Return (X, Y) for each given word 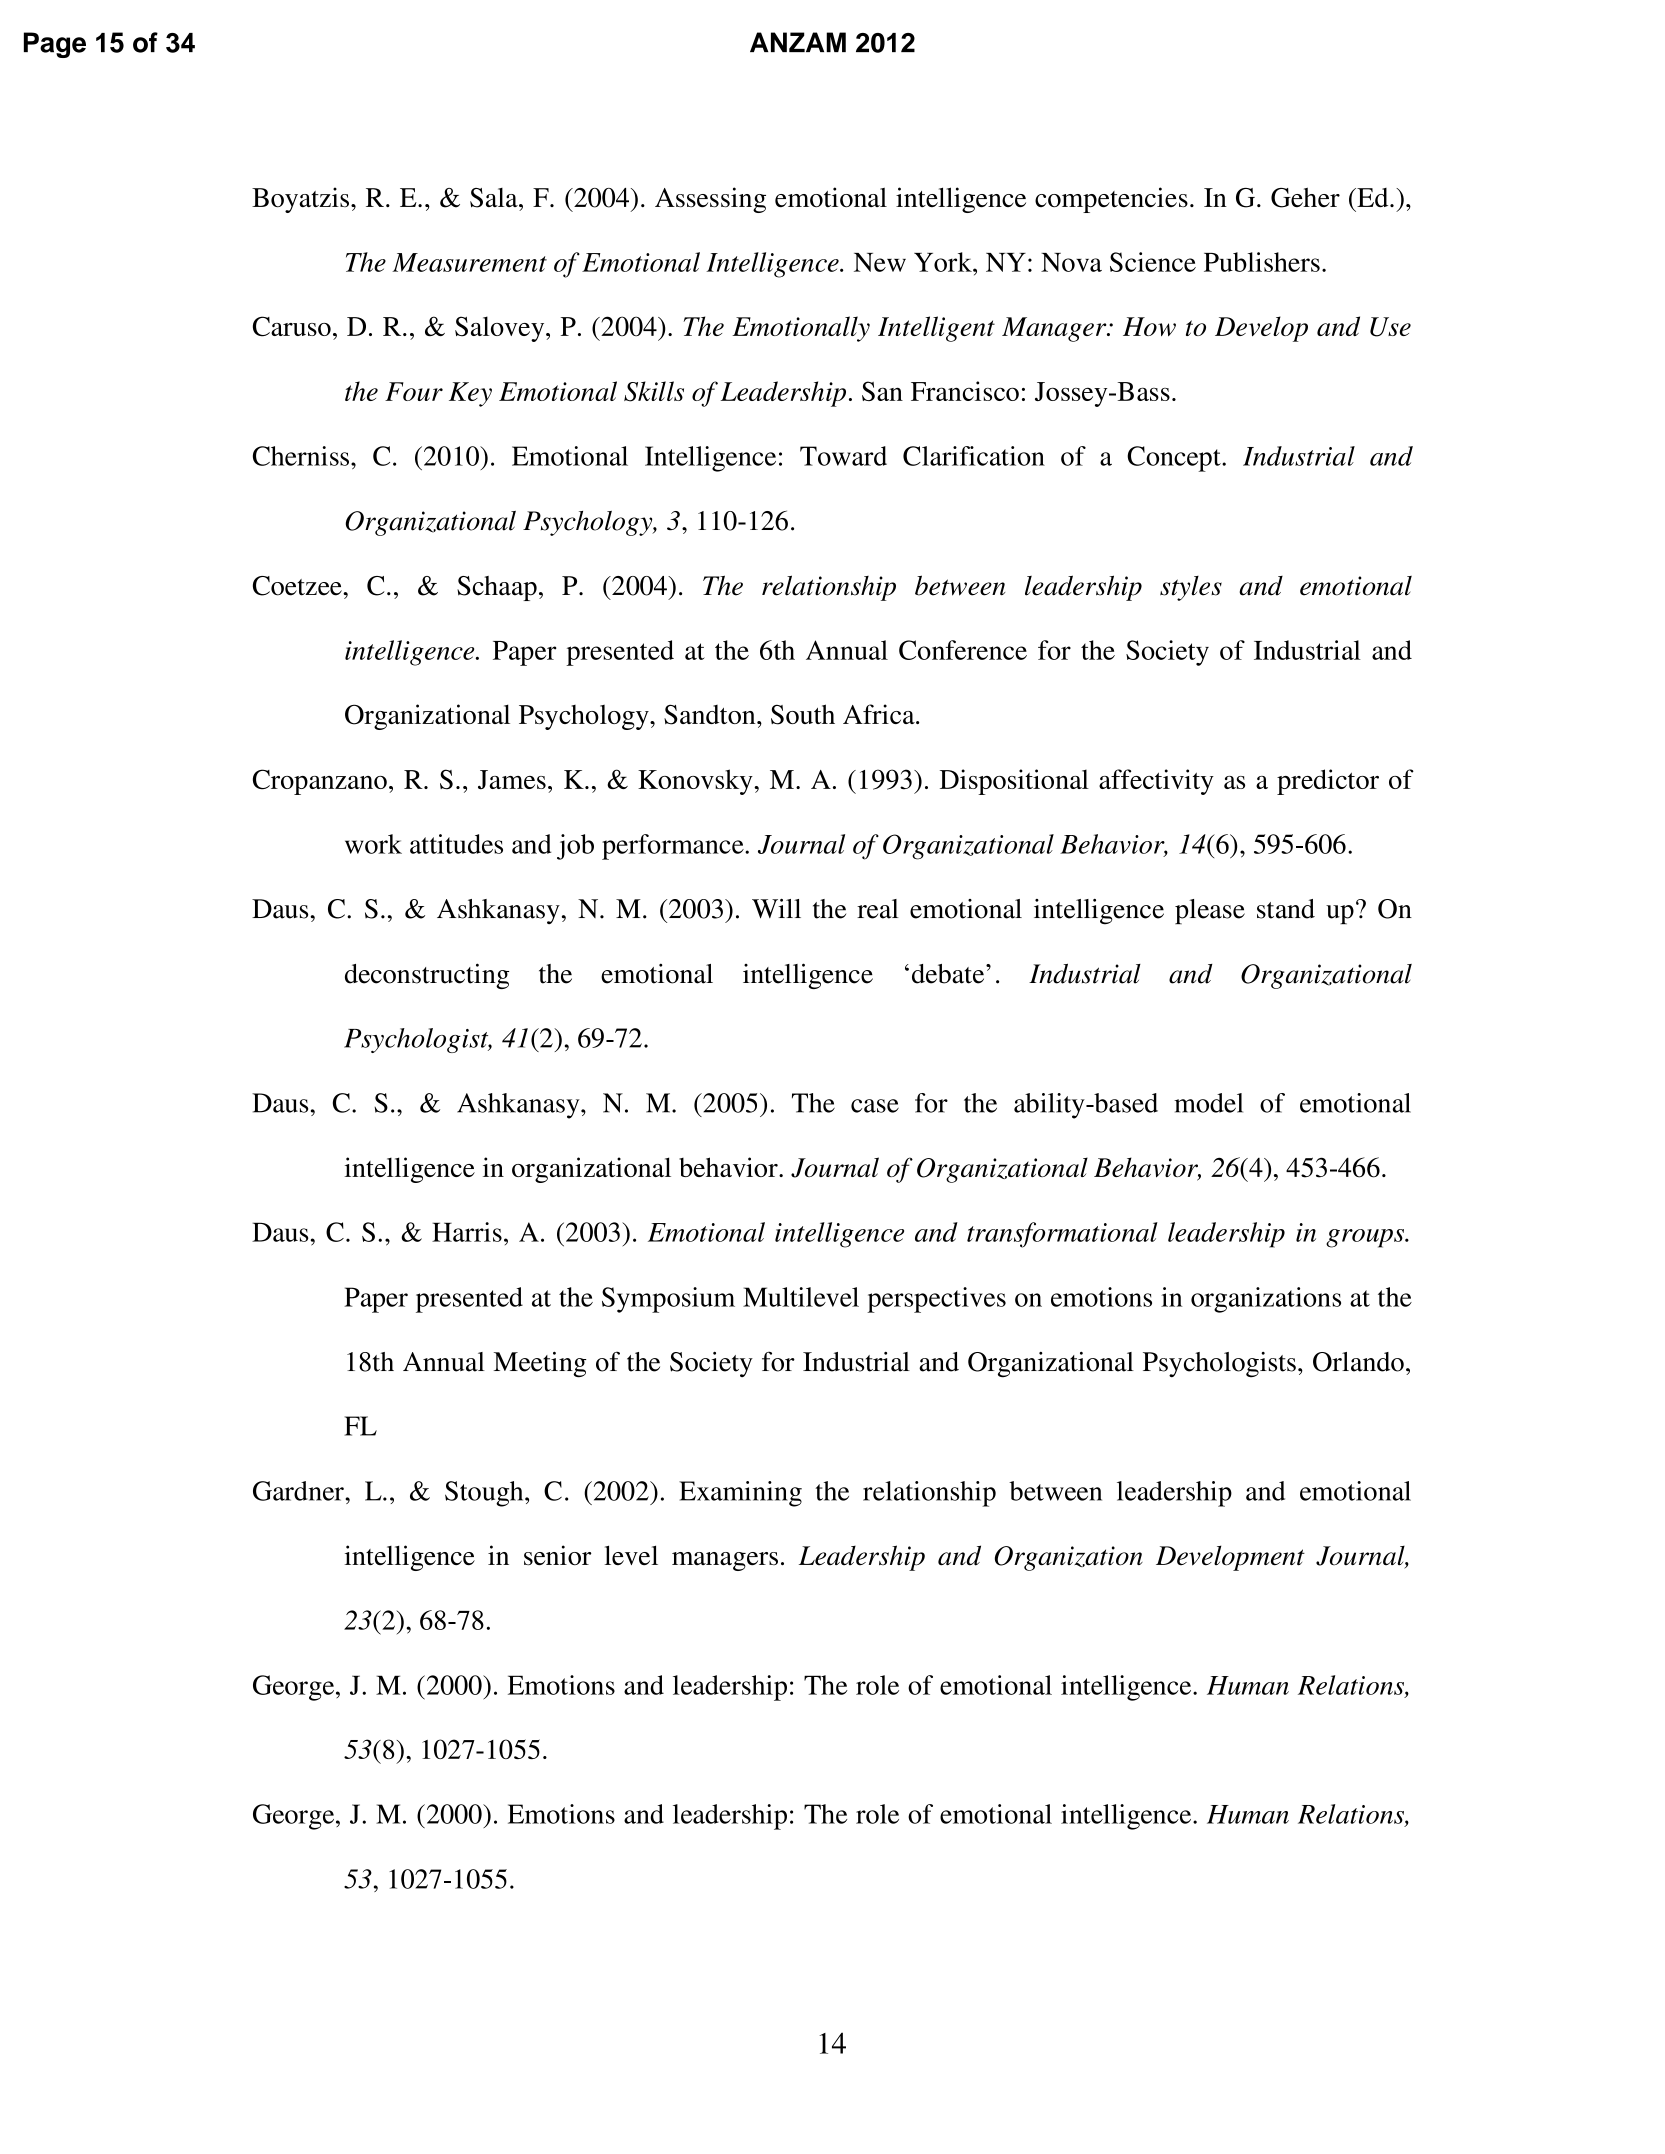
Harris (467, 1232)
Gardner (299, 1491)
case (875, 1106)
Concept (1175, 459)
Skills (654, 391)
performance (674, 847)
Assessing (710, 200)
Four (414, 391)
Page (55, 45)
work (373, 844)
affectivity (1156, 782)
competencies (1111, 200)
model (1208, 1103)
